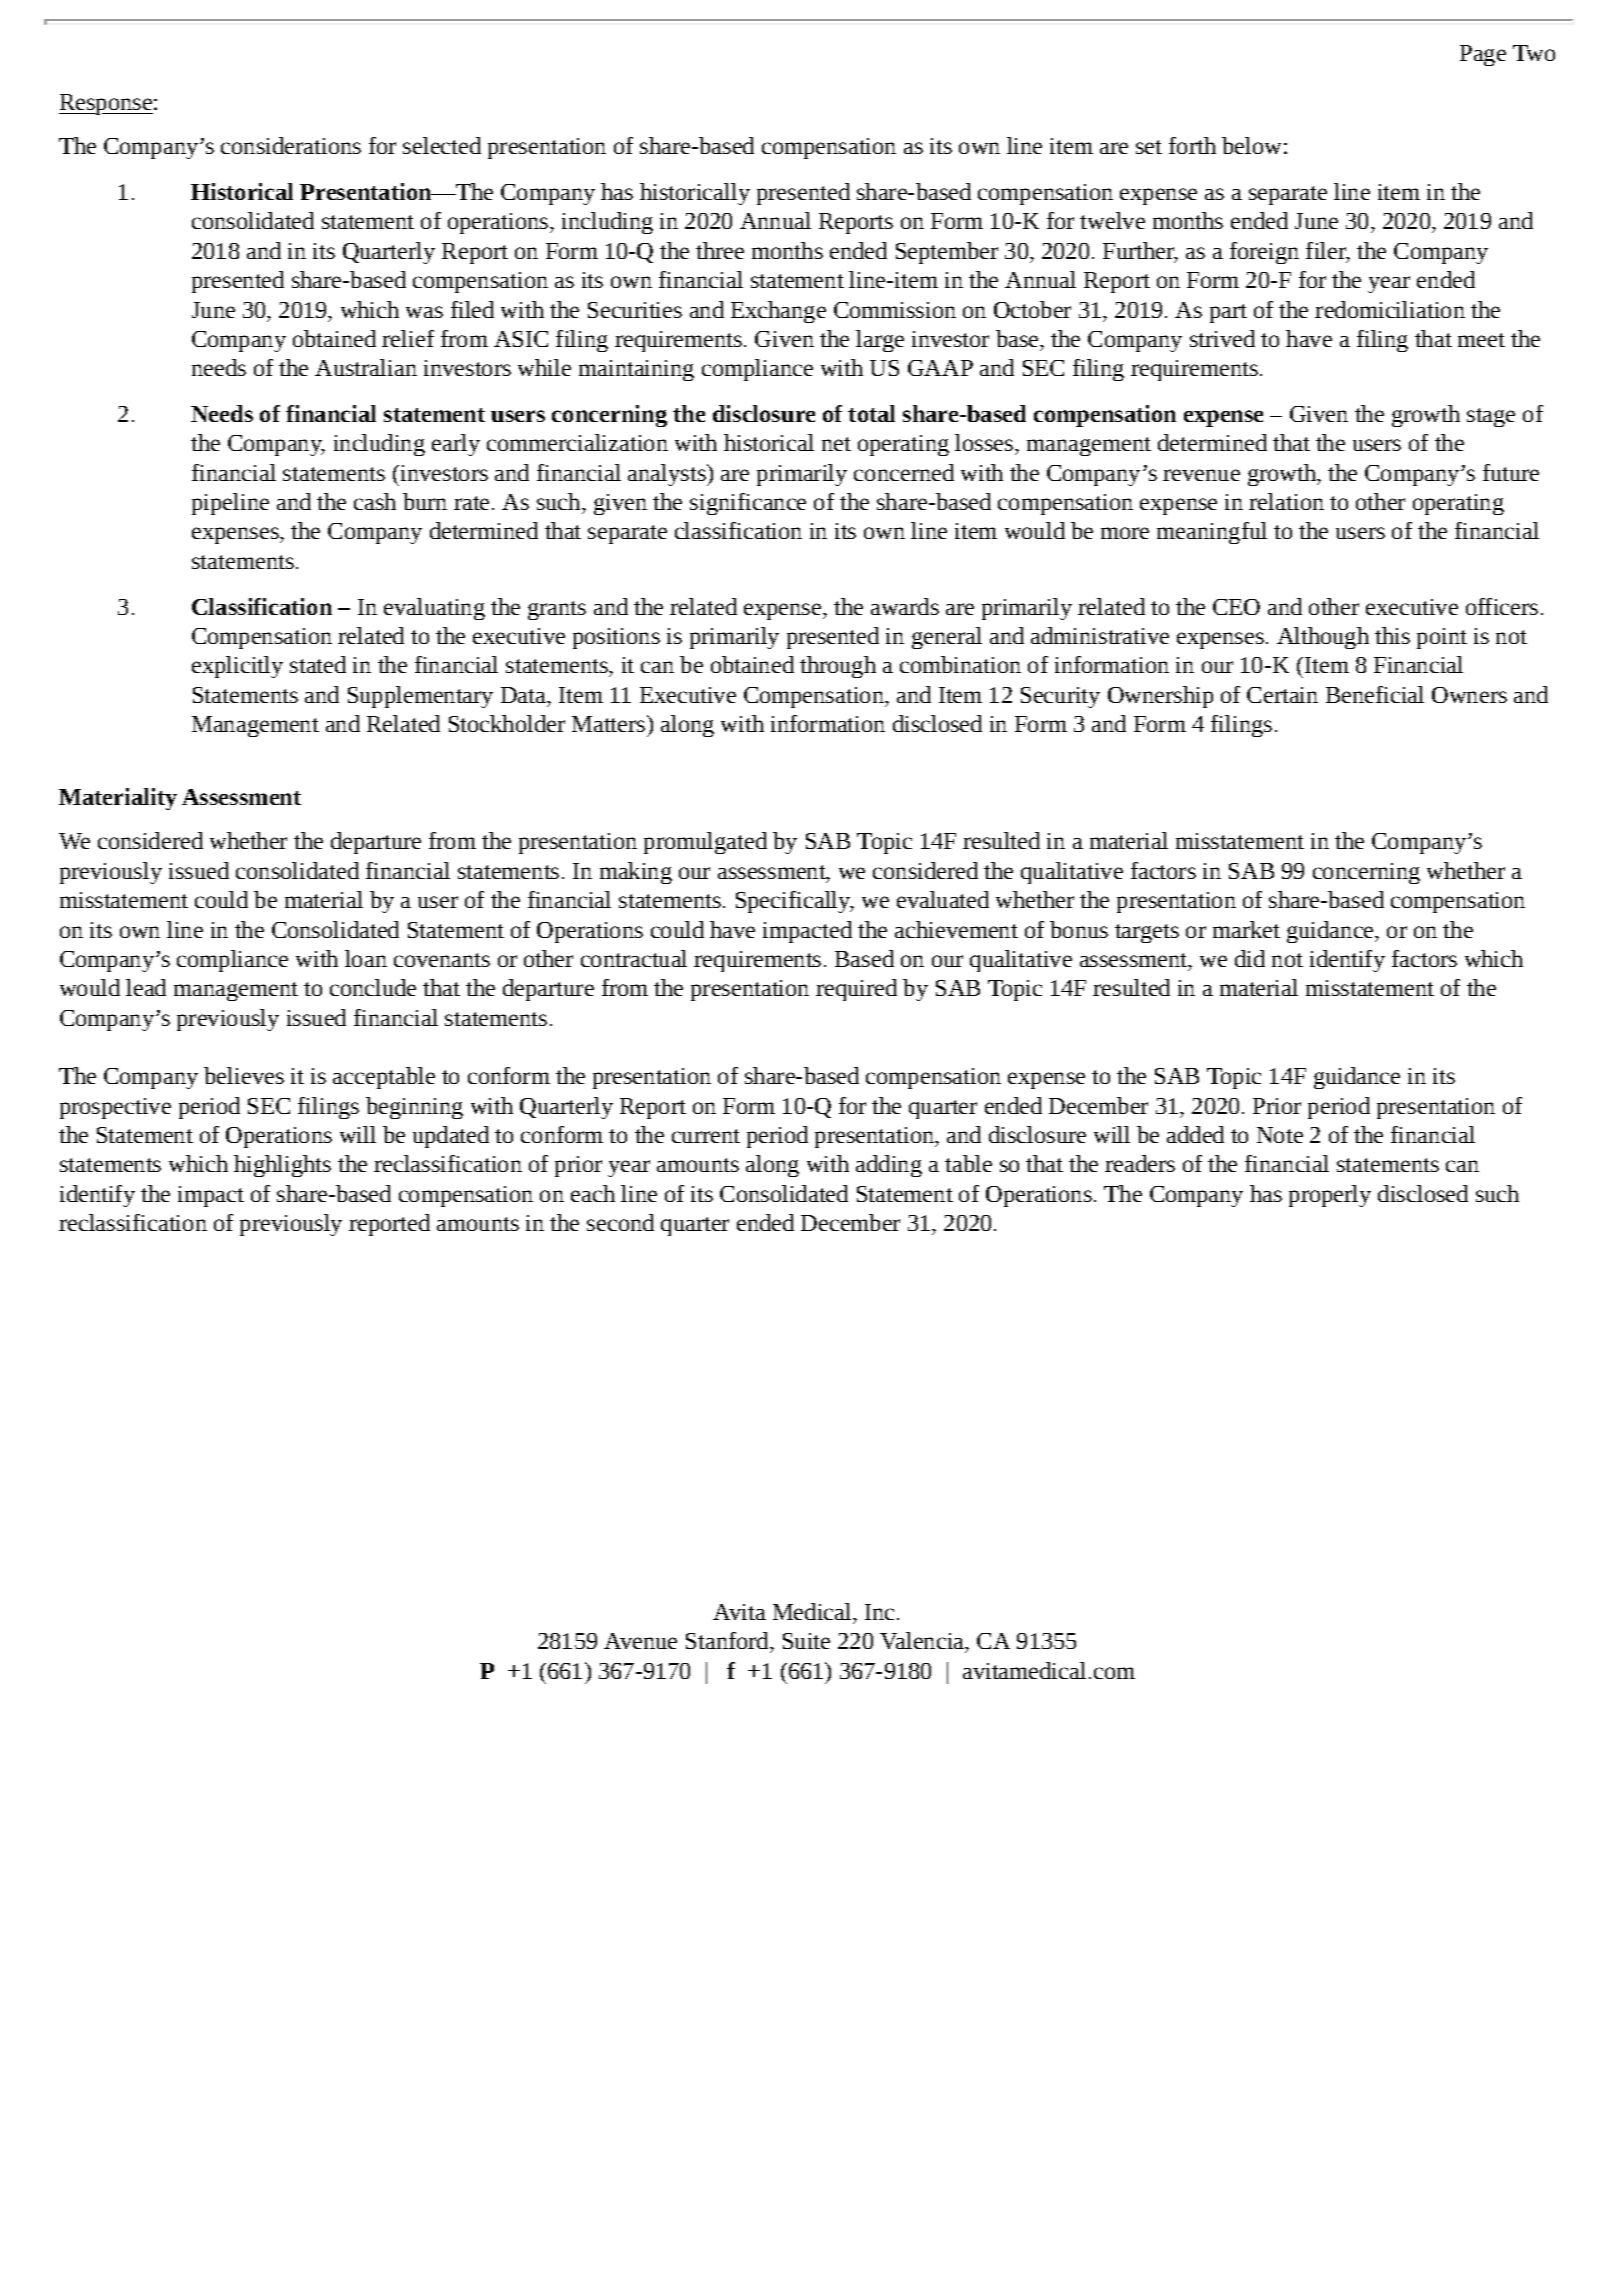 The width and height of the page is (1617, 2288). Describe the element at coordinates (720, 250) in the page. I see `three` at that location.
